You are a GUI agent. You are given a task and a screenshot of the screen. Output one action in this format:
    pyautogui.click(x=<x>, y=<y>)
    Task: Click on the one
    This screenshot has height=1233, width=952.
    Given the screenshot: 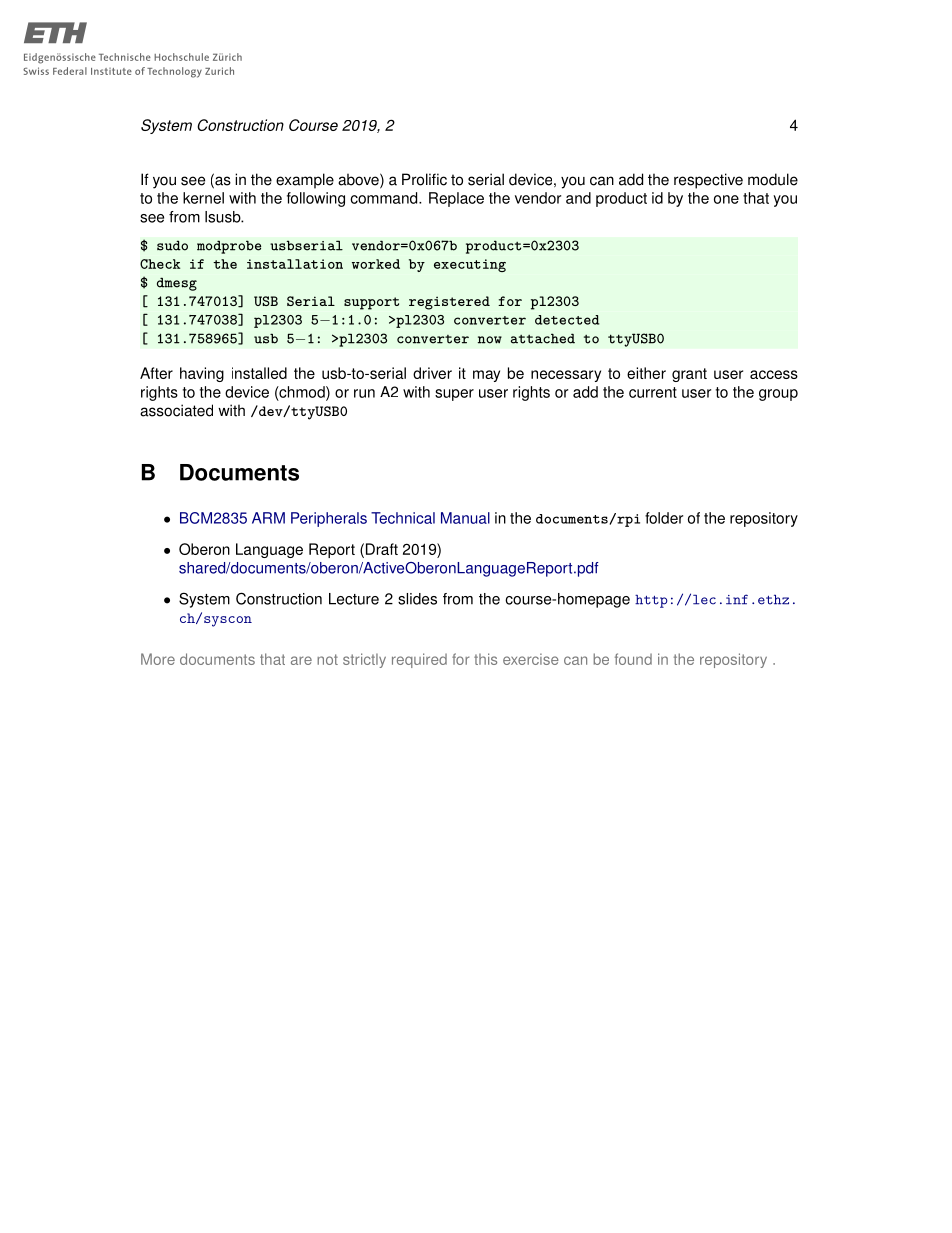 What is the action you would take?
    pyautogui.click(x=726, y=199)
